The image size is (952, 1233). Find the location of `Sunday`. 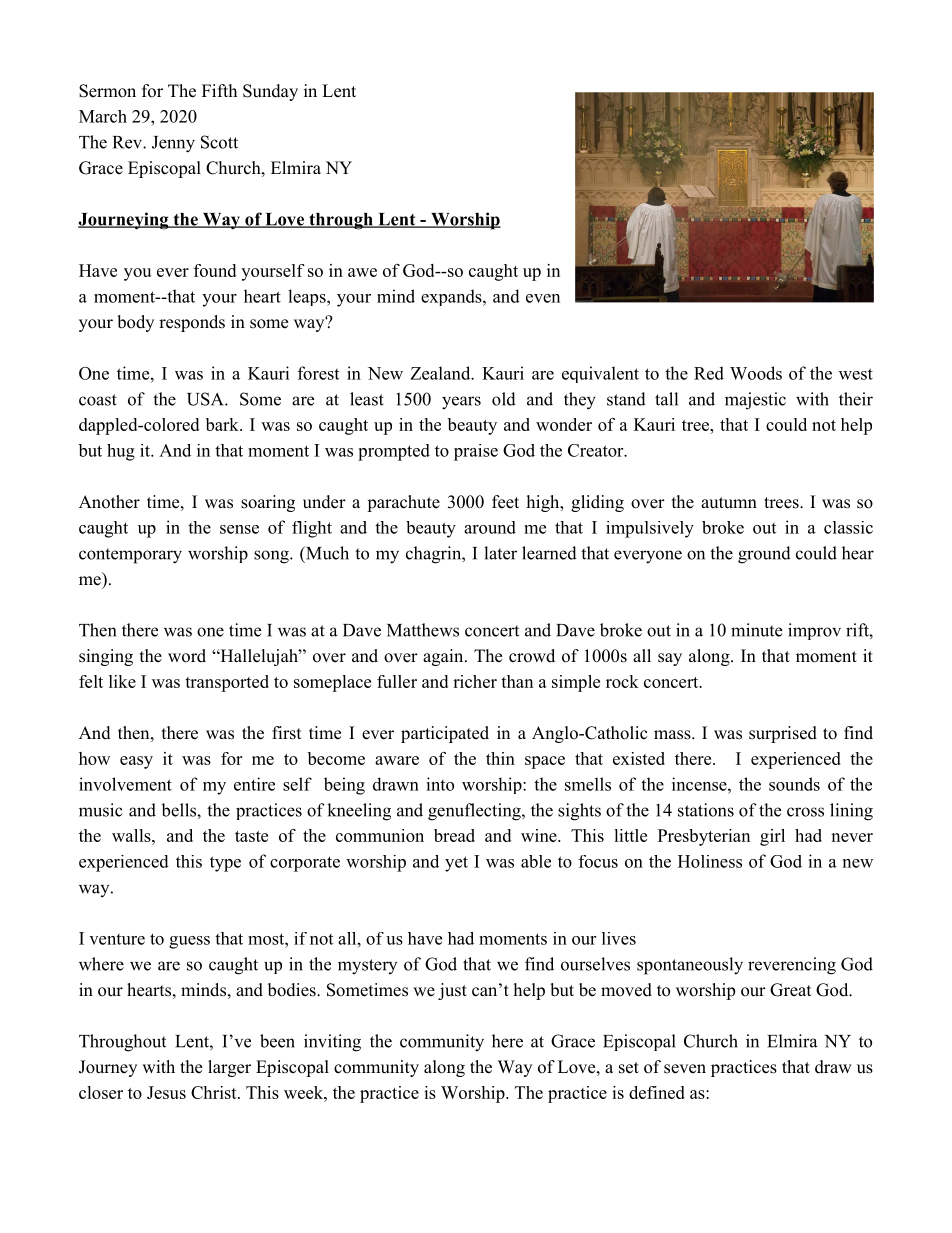

Sunday is located at coordinates (270, 92).
